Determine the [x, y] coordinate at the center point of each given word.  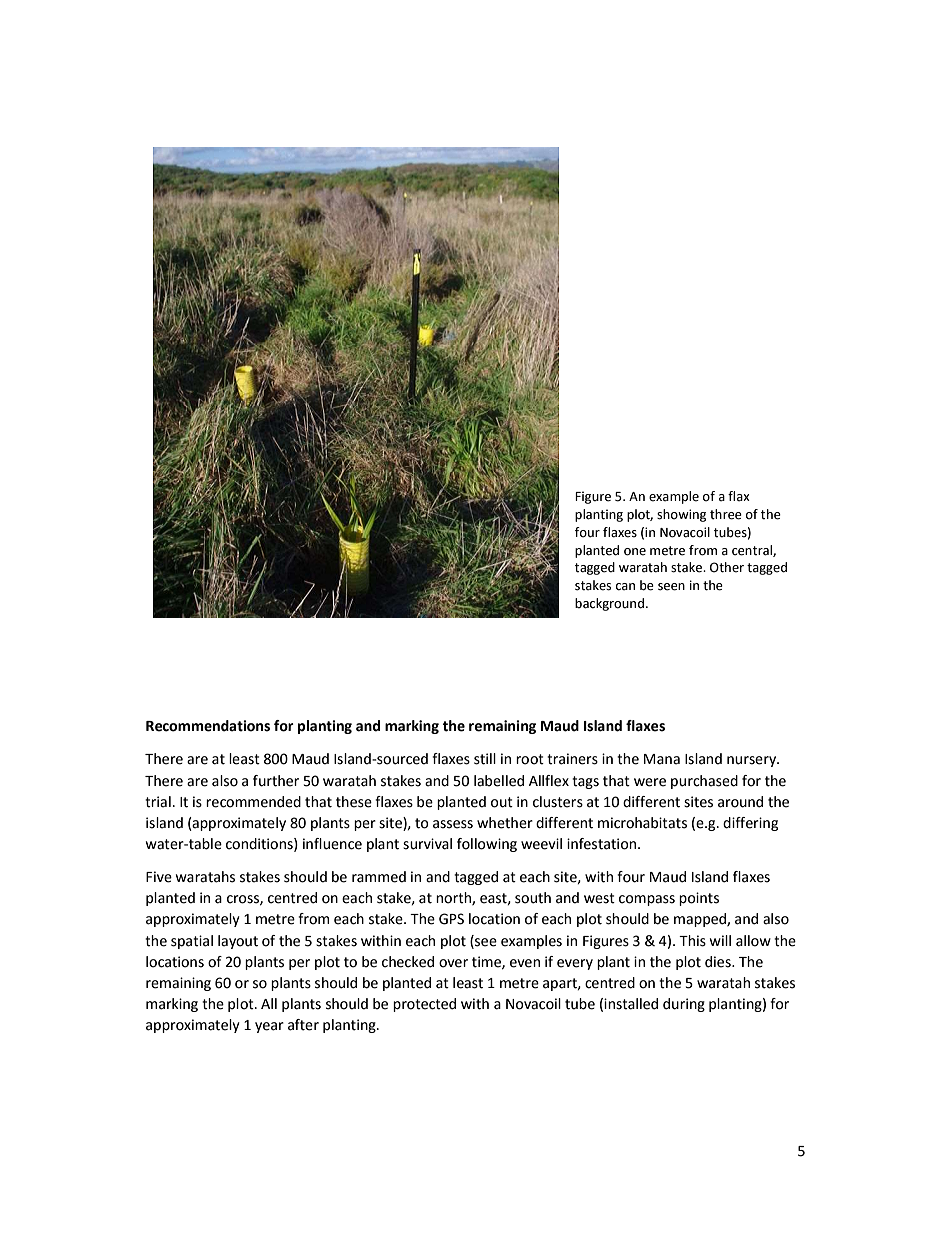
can [625, 587]
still [485, 759]
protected [424, 1005]
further [276, 781]
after [303, 1025]
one [635, 552]
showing [681, 515]
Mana [662, 759]
